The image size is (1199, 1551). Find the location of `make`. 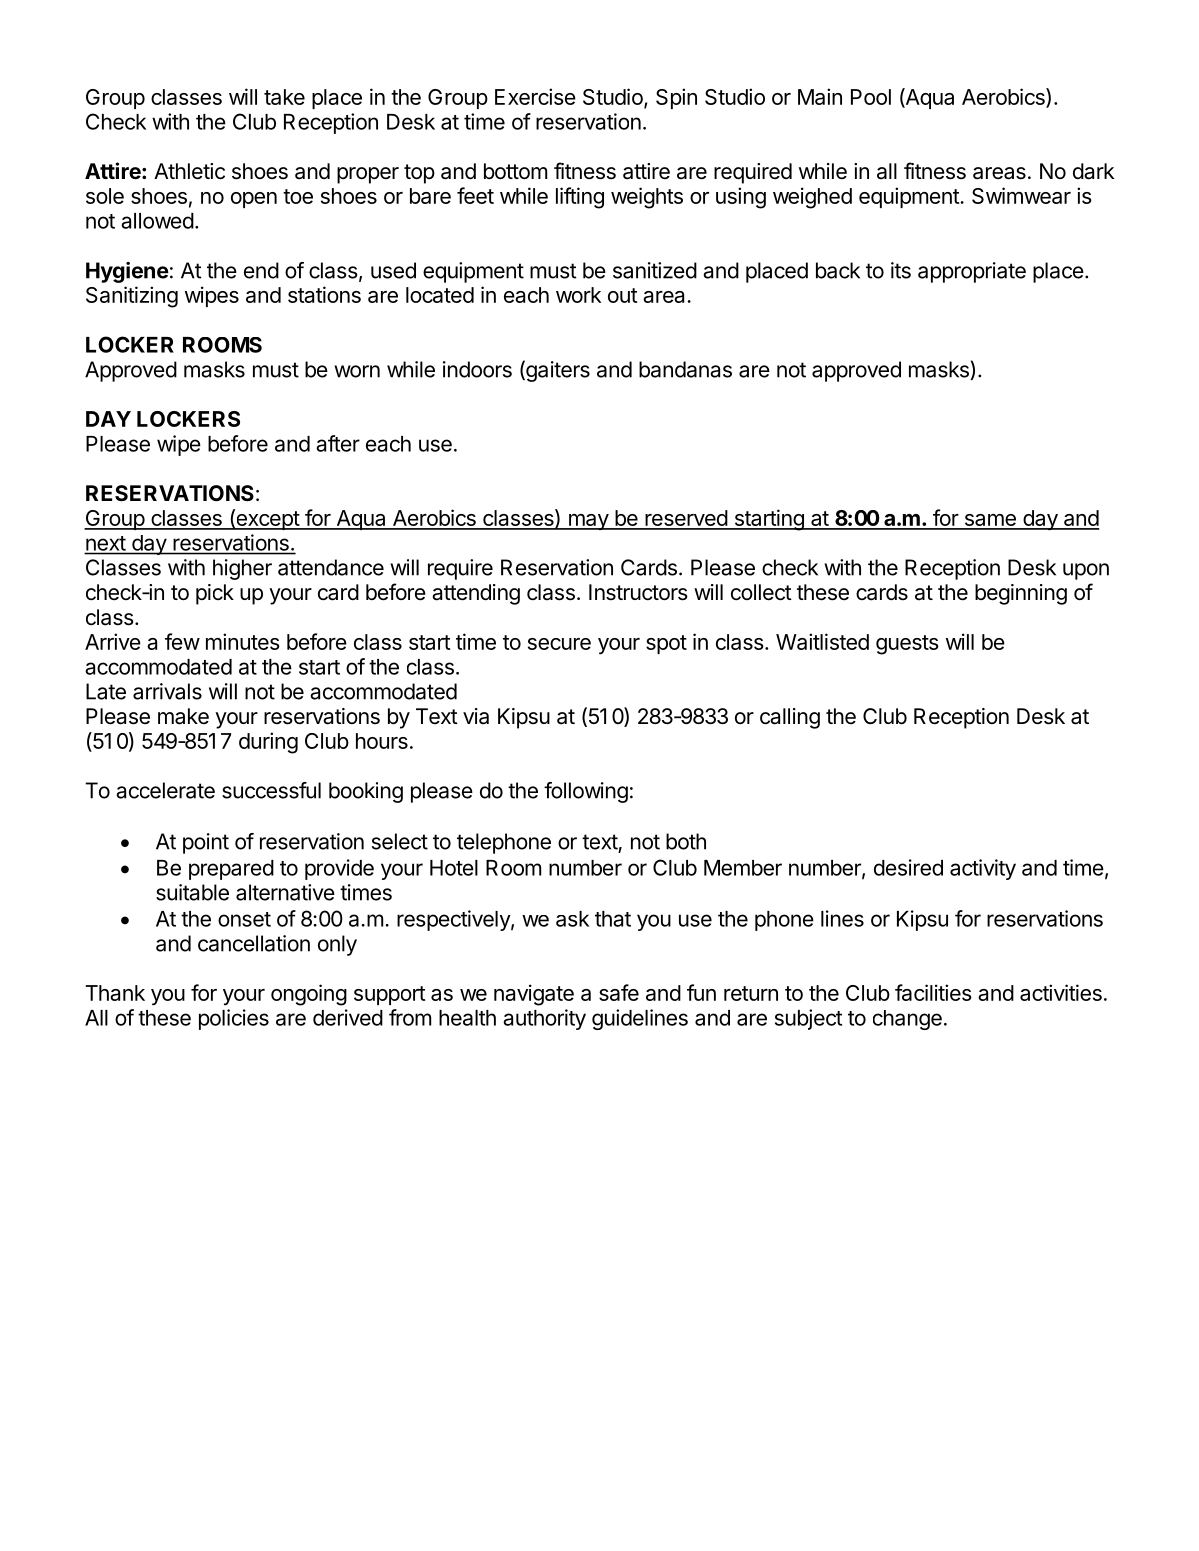

make is located at coordinates (183, 716).
